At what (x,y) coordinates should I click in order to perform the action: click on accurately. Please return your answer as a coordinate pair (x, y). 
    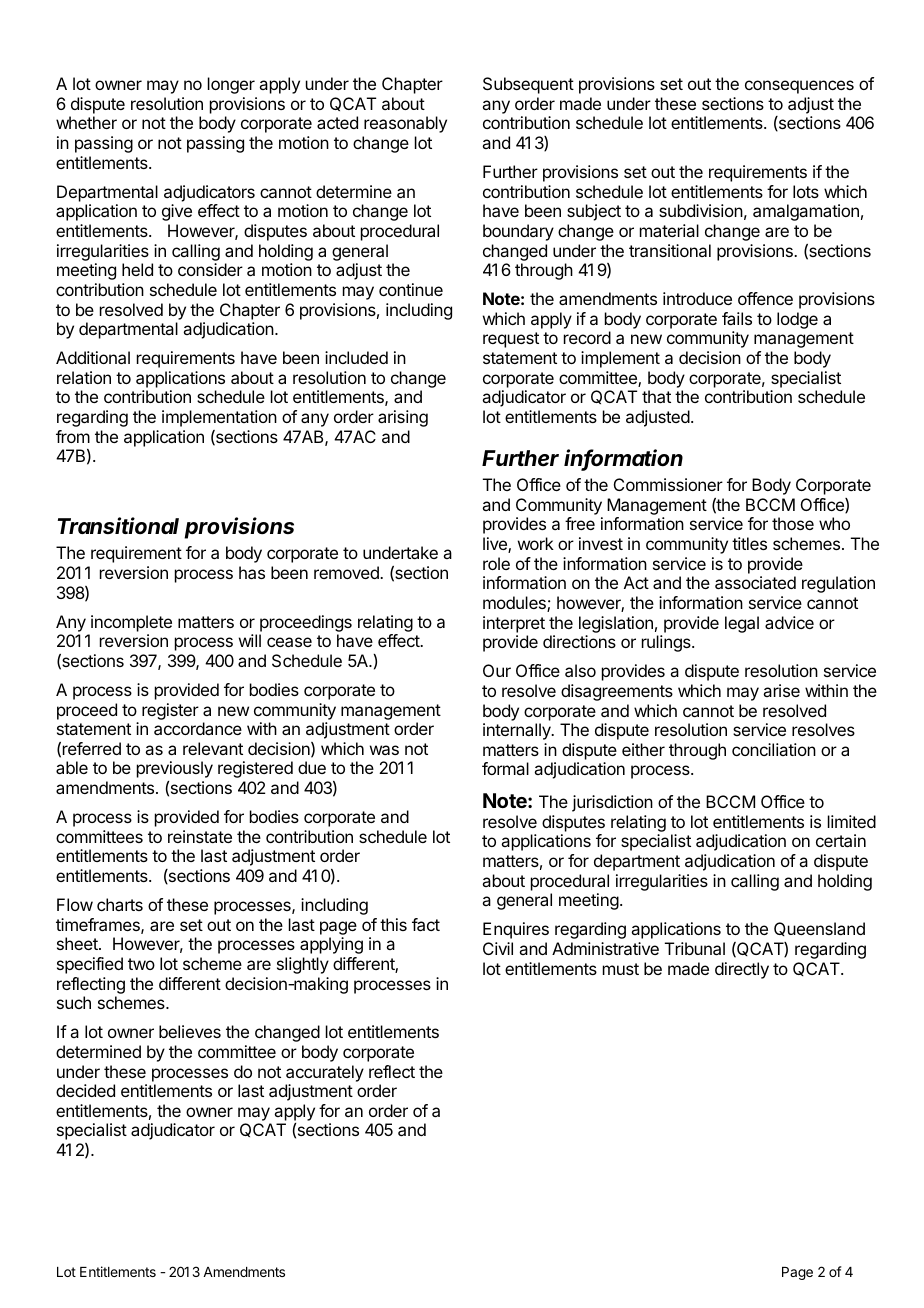
    Looking at the image, I should click on (325, 1073).
